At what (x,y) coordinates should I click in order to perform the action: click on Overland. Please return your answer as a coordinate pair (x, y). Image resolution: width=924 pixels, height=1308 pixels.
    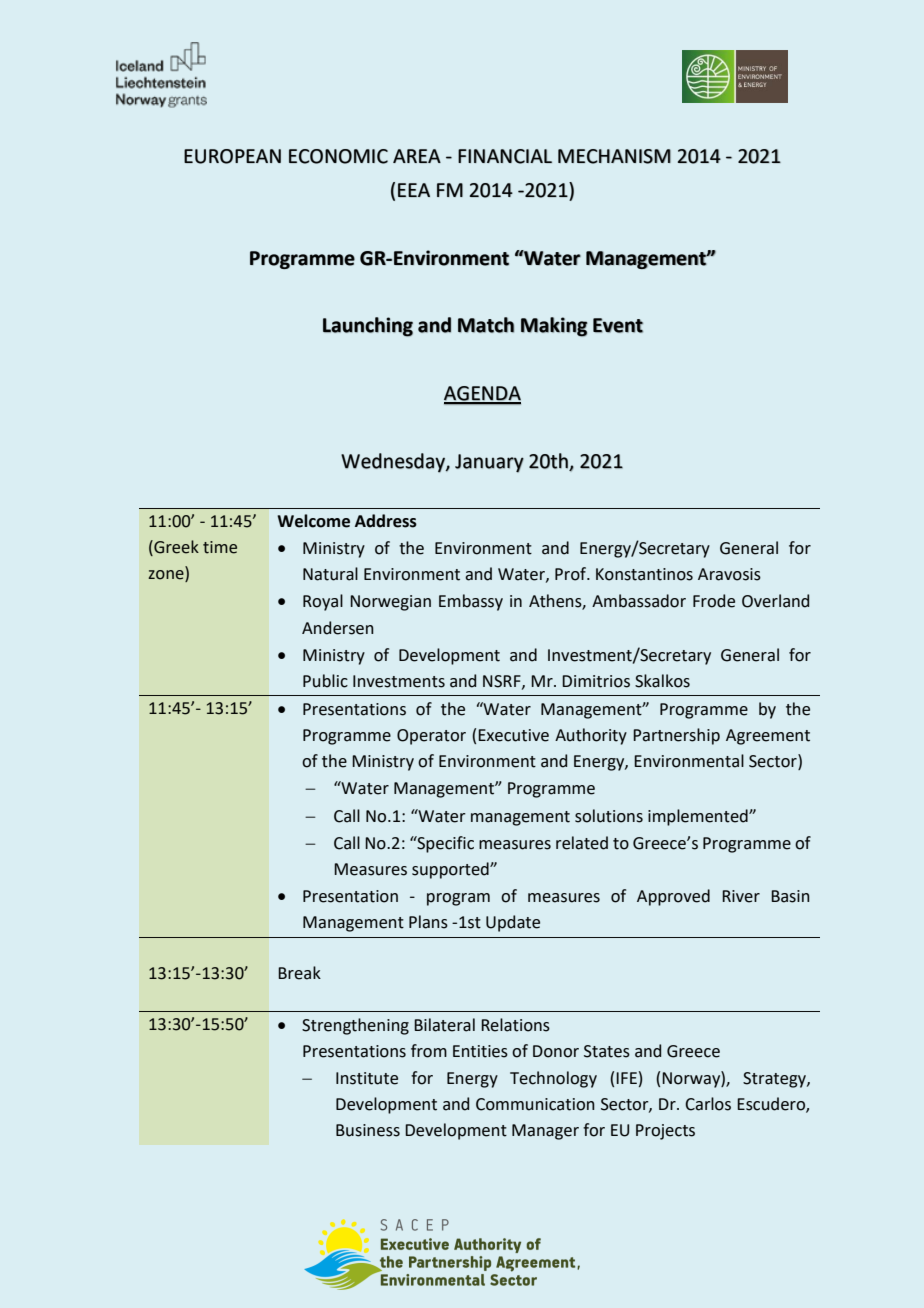
    Looking at the image, I should click on (775, 601).
